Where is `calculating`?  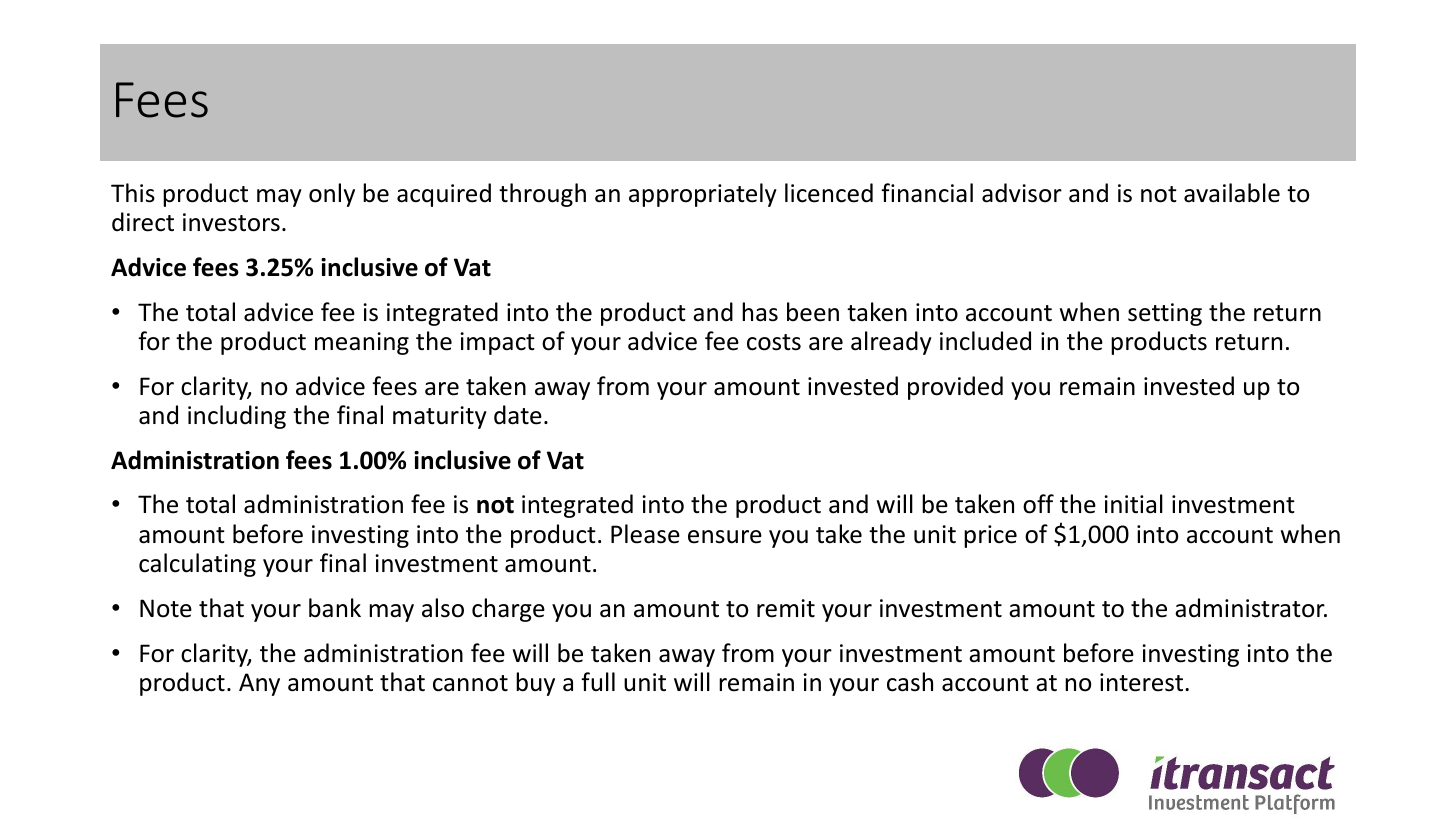
calculating is located at coordinates (197, 565).
